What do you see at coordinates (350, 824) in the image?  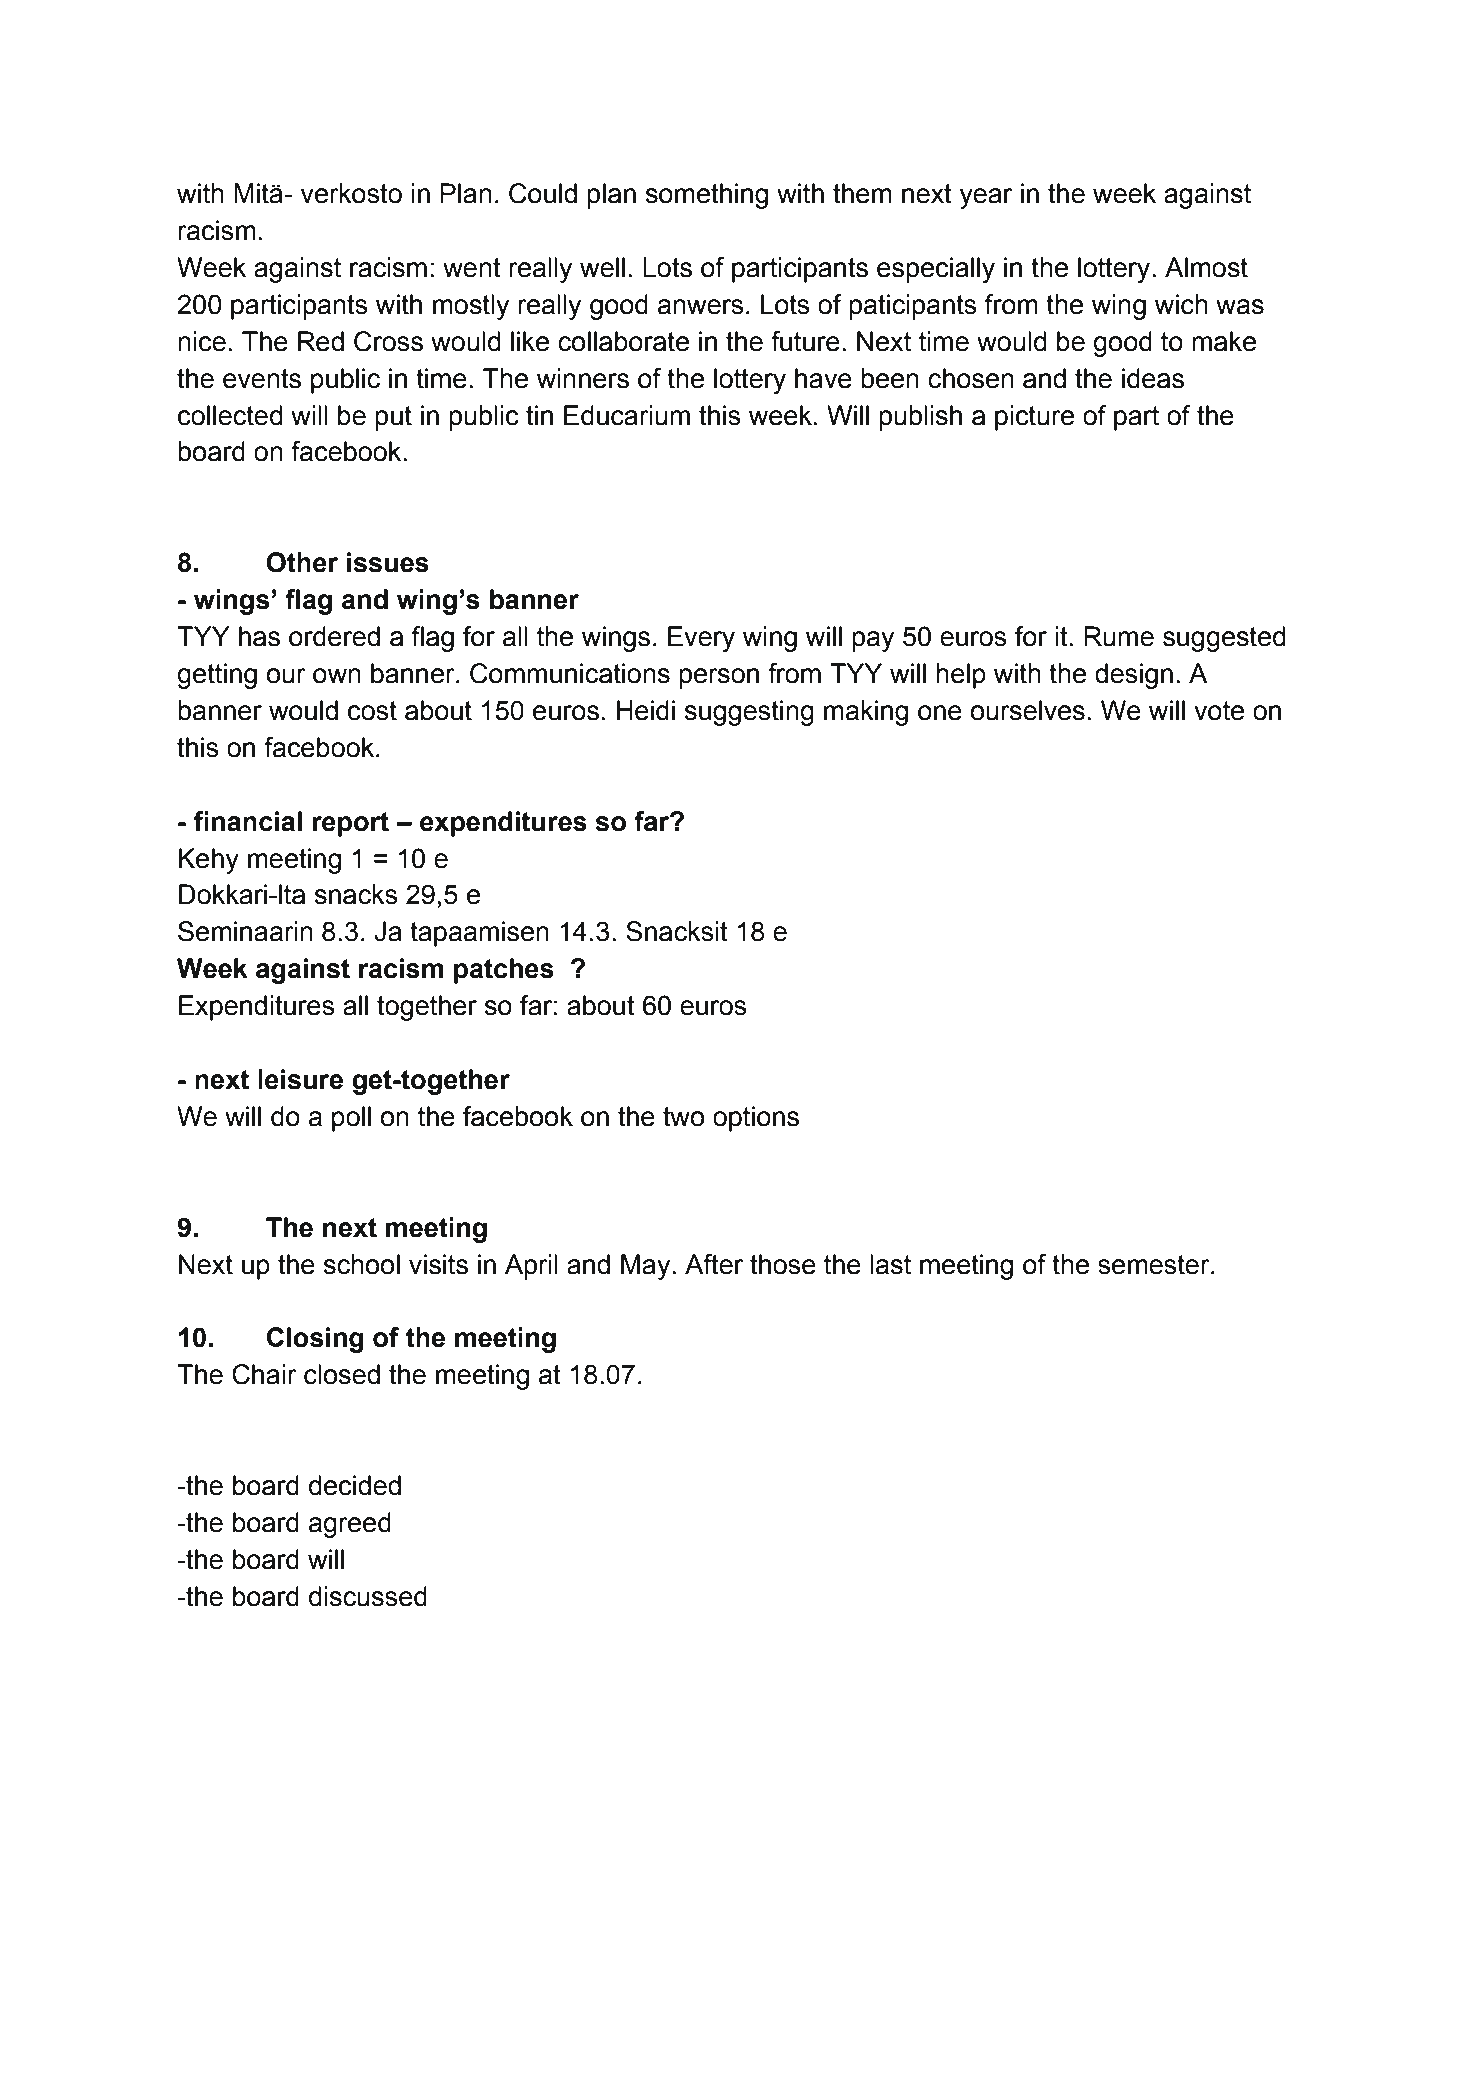 I see `report` at bounding box center [350, 824].
